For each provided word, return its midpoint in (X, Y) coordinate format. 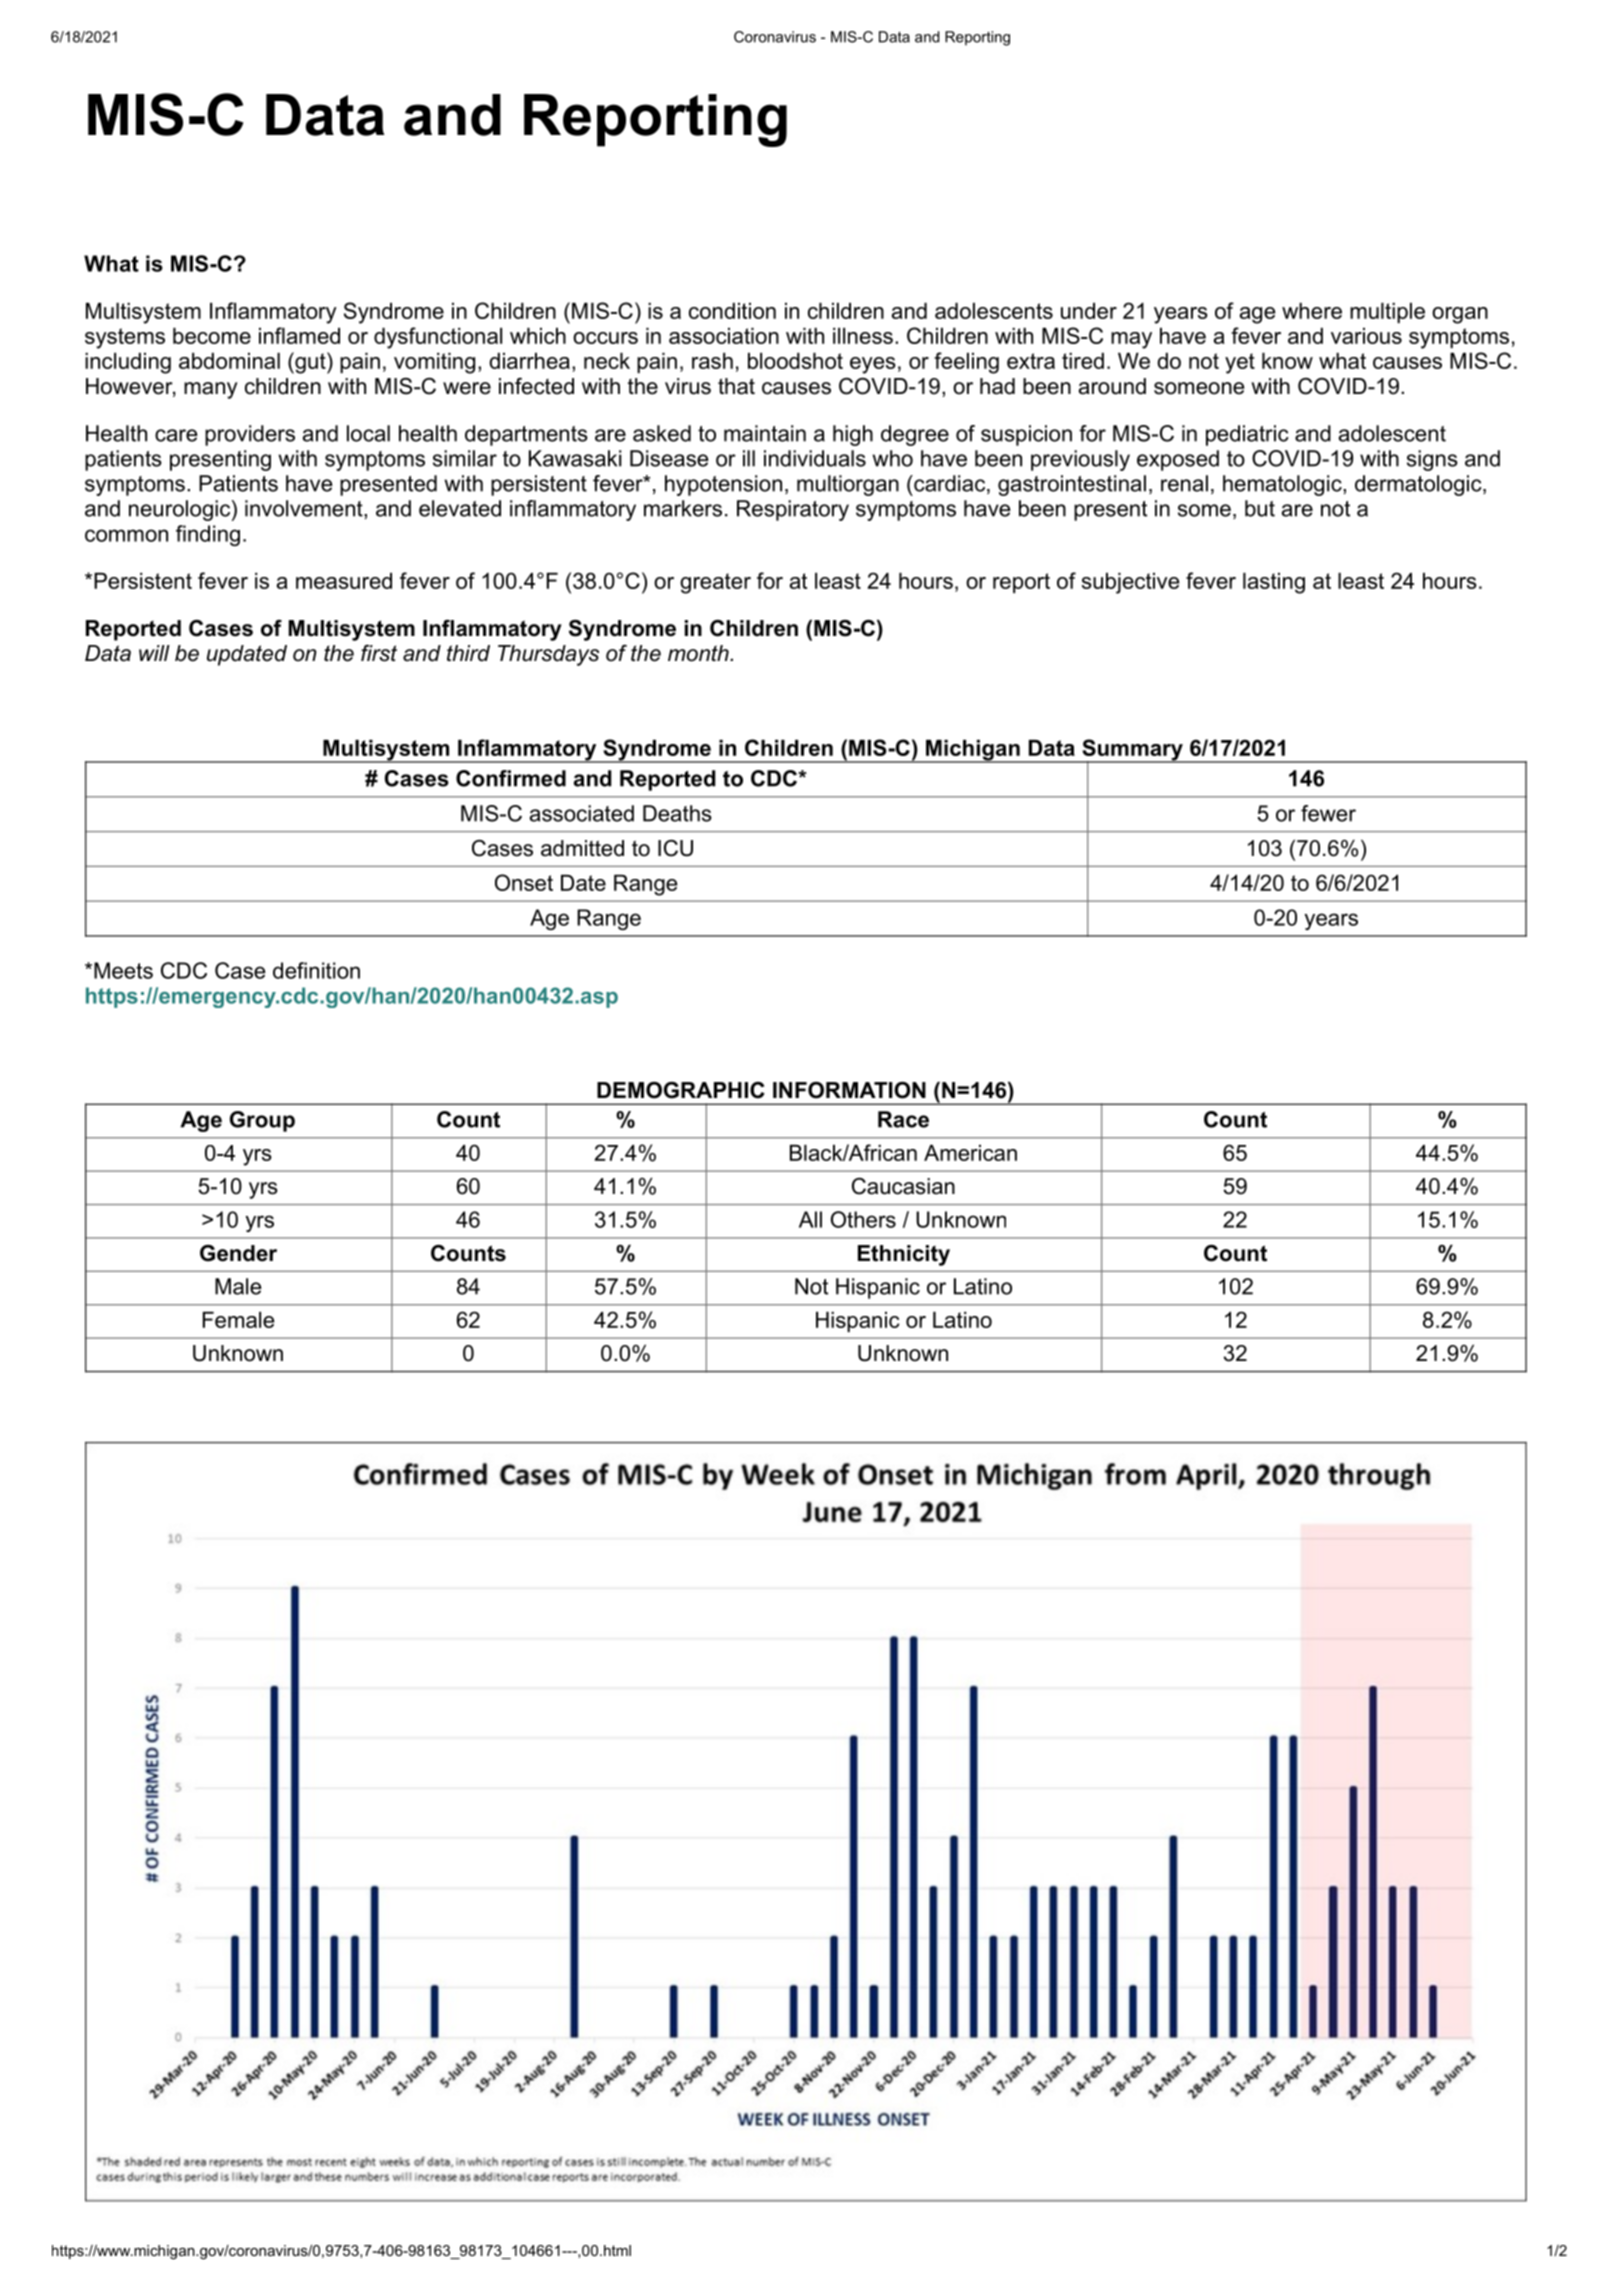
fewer (1328, 813)
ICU (675, 848)
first (379, 653)
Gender (238, 1253)
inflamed (299, 335)
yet (1240, 363)
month (698, 653)
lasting (1274, 583)
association (724, 336)
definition (316, 970)
